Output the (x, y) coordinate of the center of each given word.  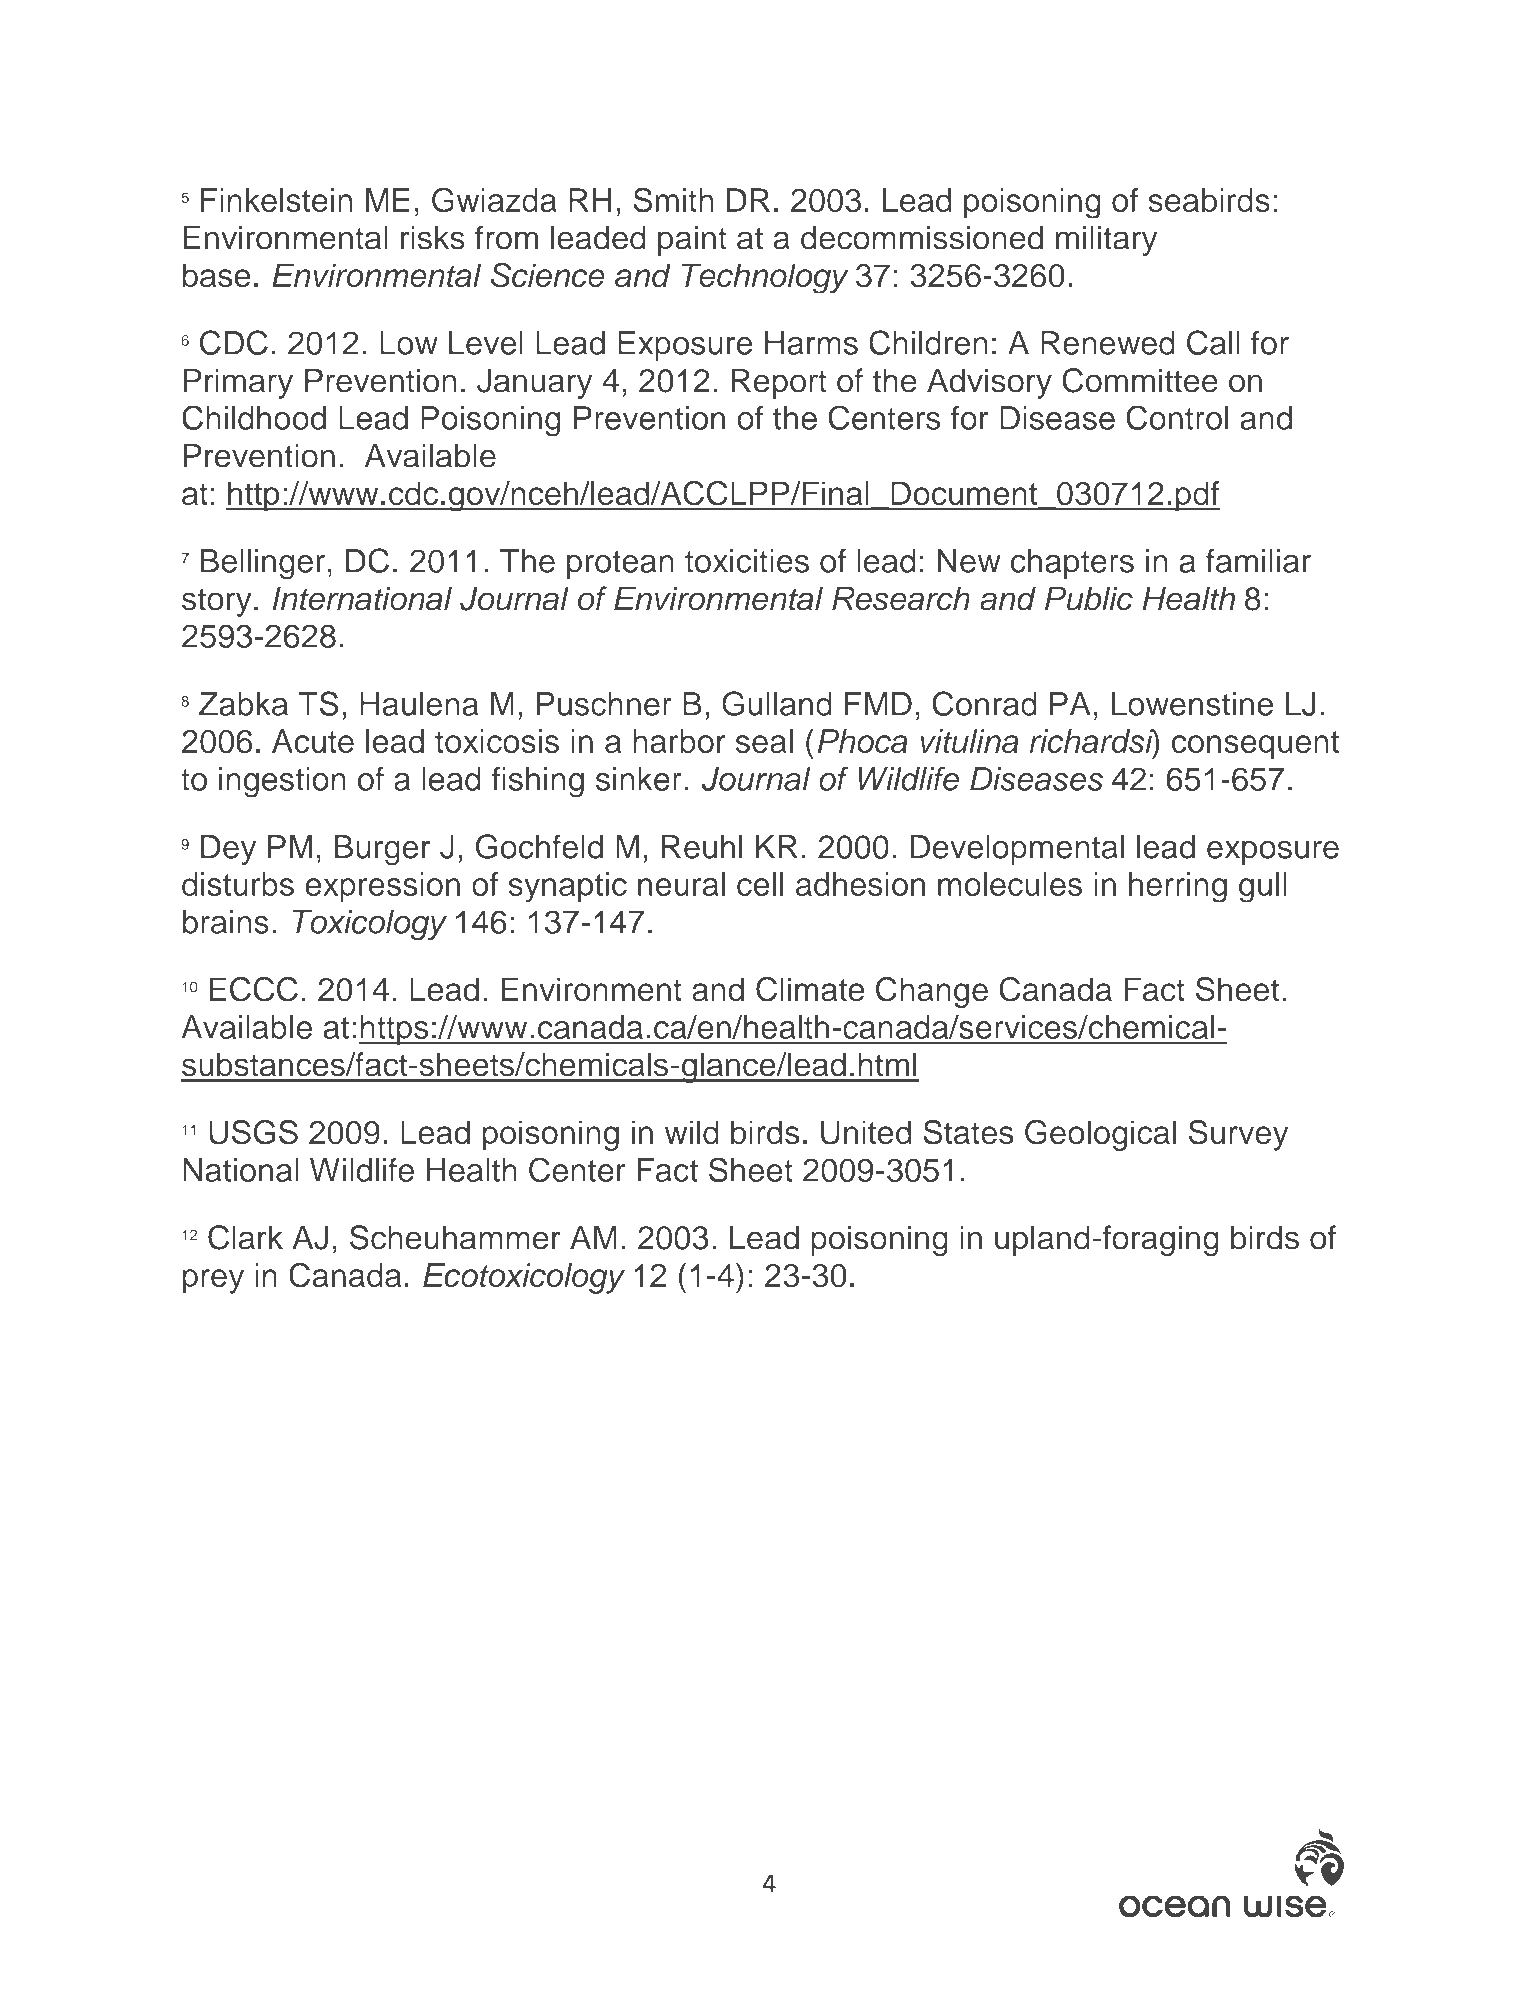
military (1106, 241)
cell (760, 884)
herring (1178, 887)
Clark (245, 1237)
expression (382, 887)
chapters (1072, 564)
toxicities (747, 561)
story (217, 602)
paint (692, 241)
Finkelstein (276, 200)
